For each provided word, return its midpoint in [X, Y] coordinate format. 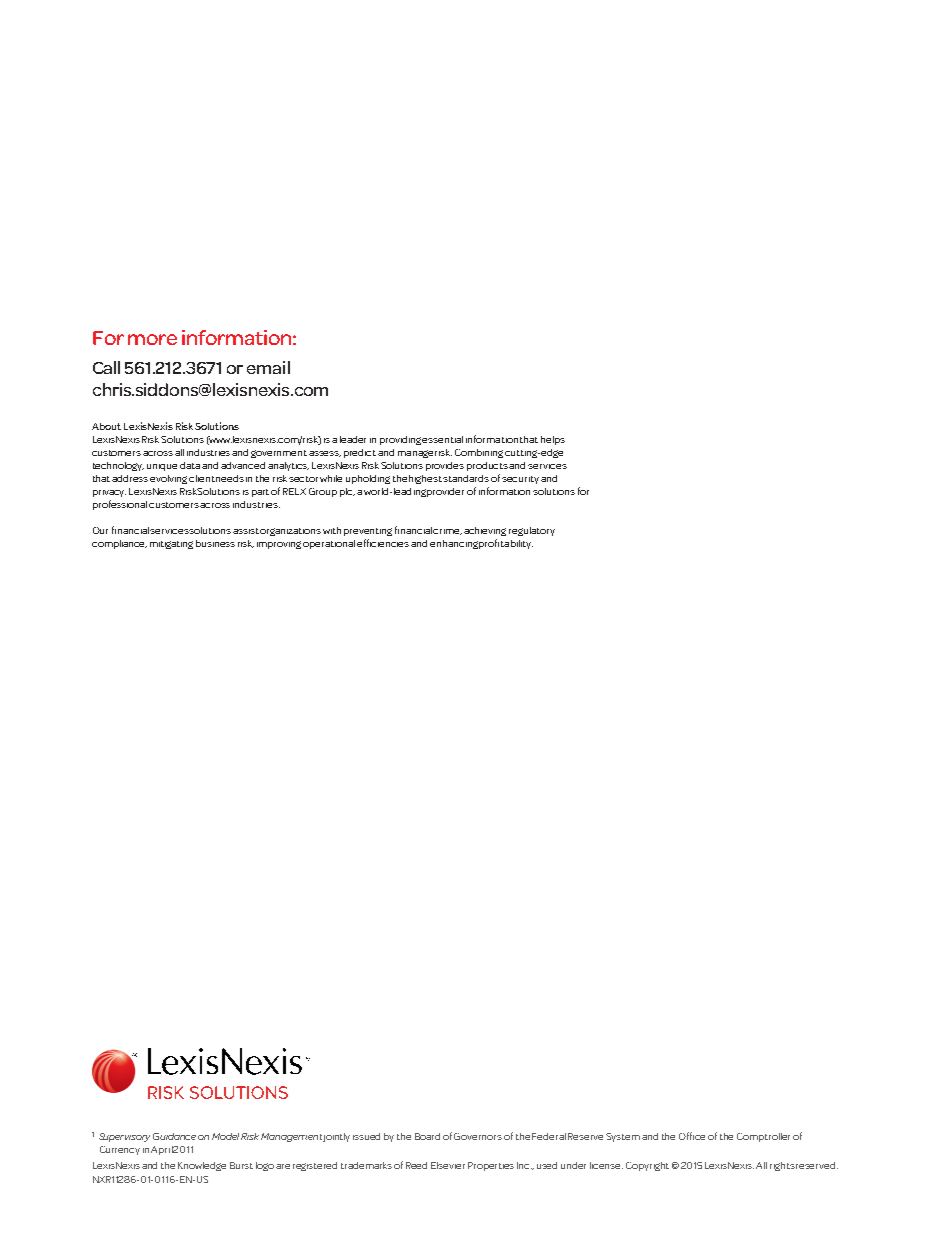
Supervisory [124, 1137]
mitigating [171, 545]
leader [353, 439]
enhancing [454, 544]
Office [692, 1136]
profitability [506, 544]
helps [553, 440]
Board [427, 1136]
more [152, 339]
